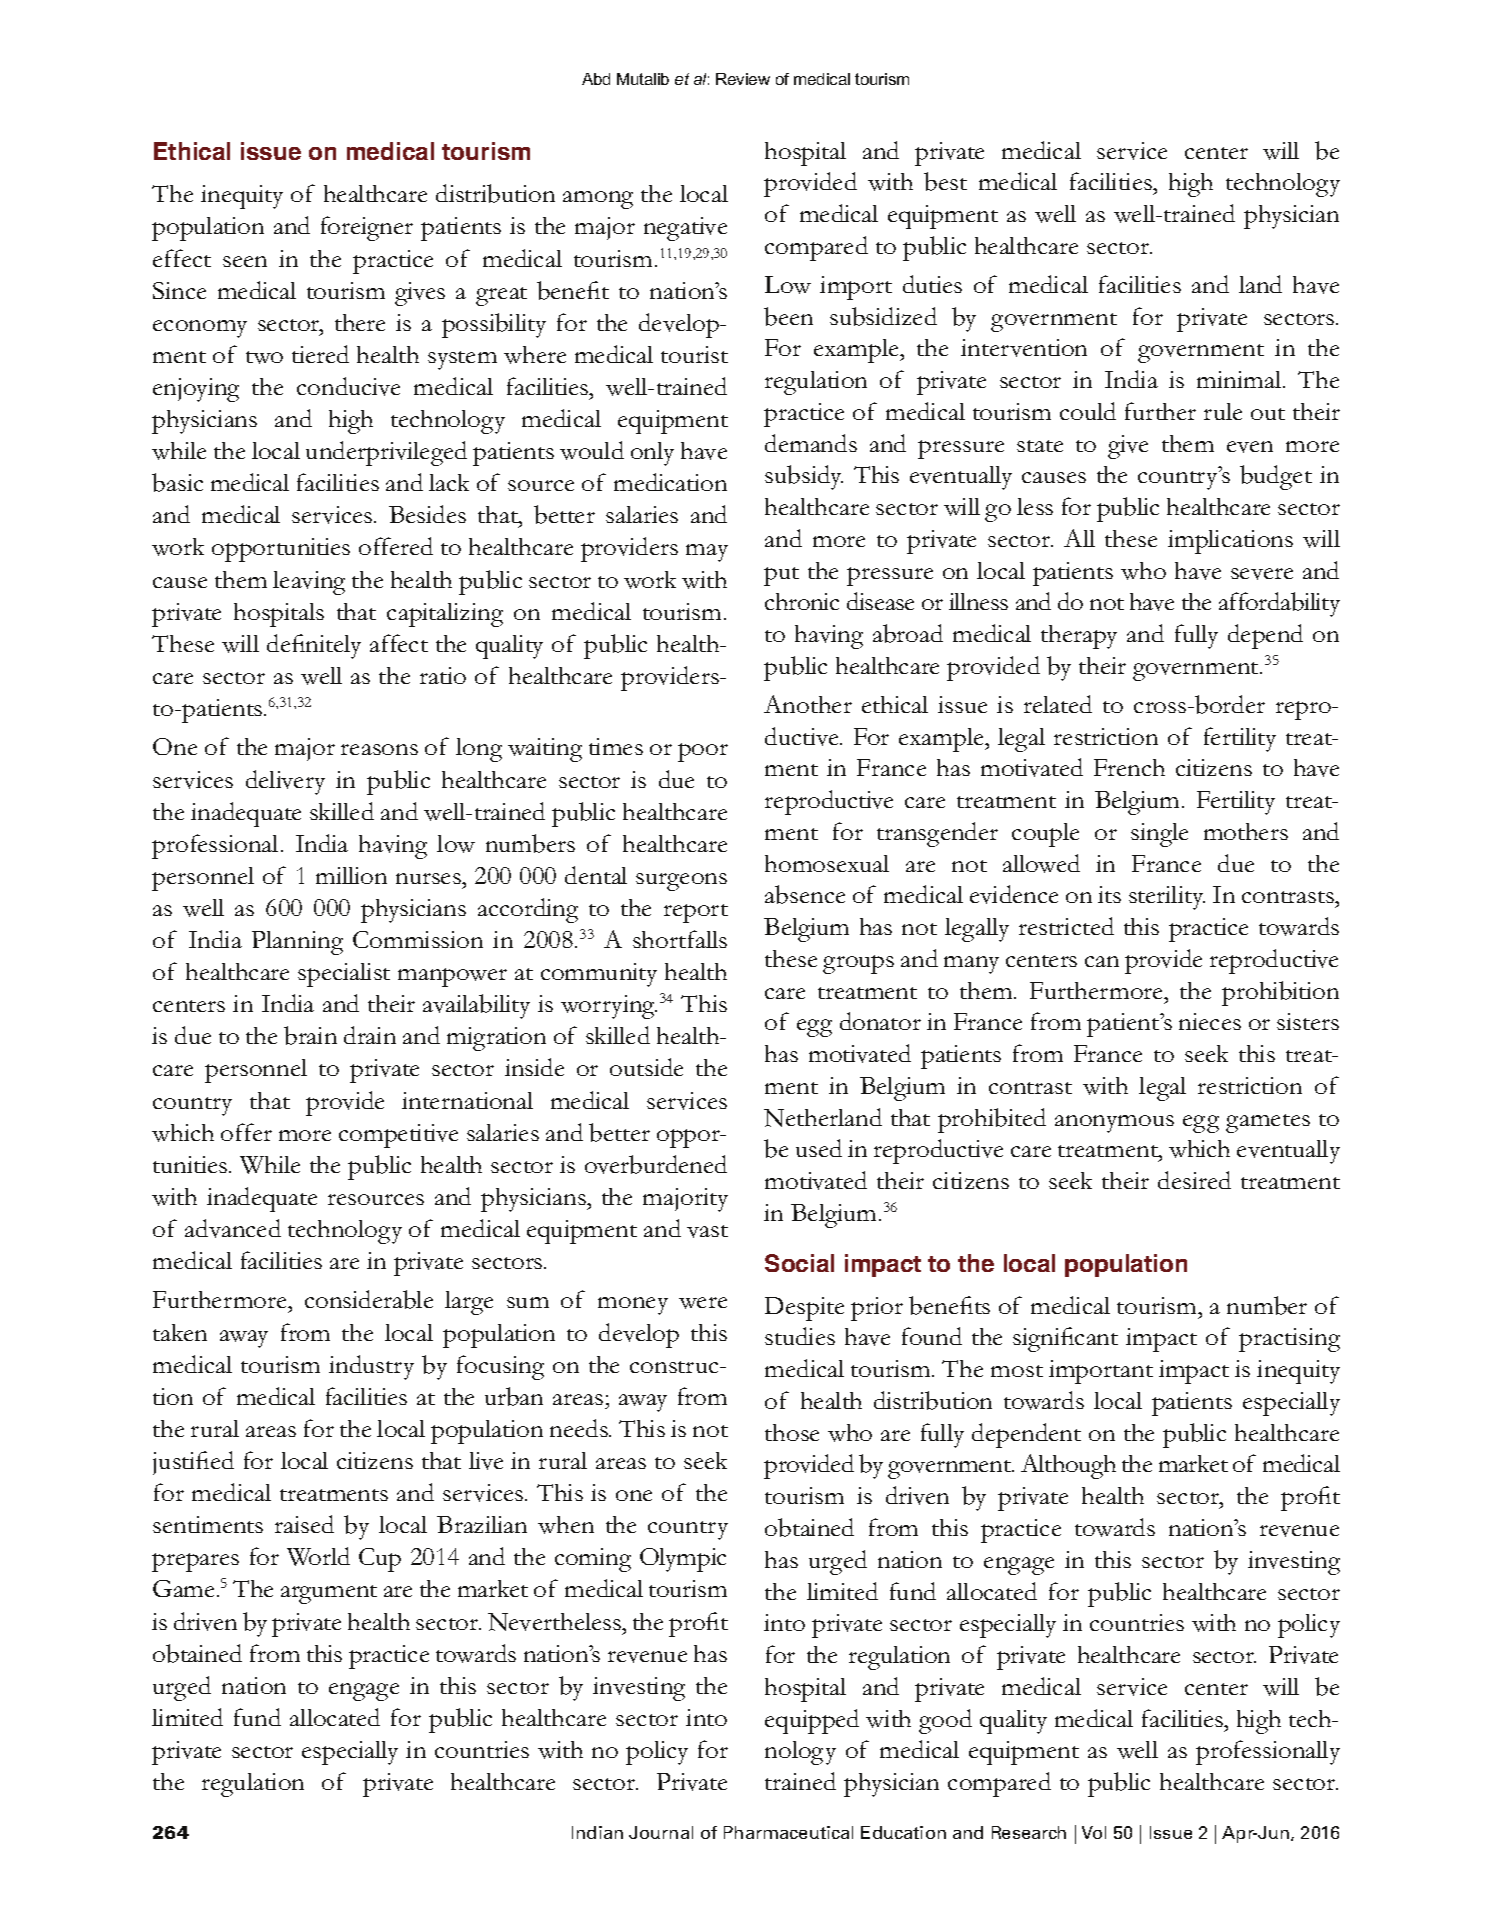  I want to click on Planning, so click(297, 943).
